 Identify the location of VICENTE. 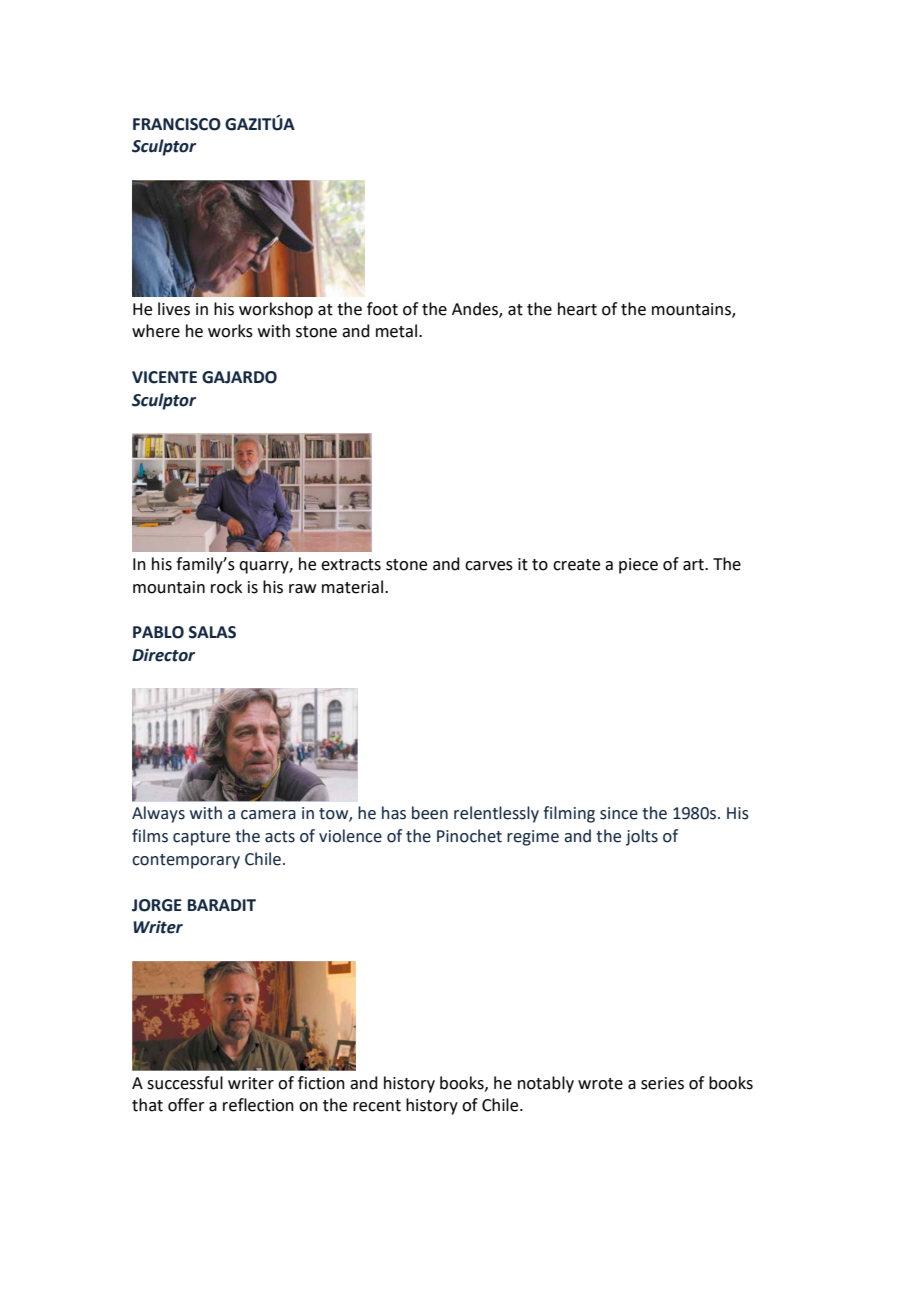
(164, 377).
